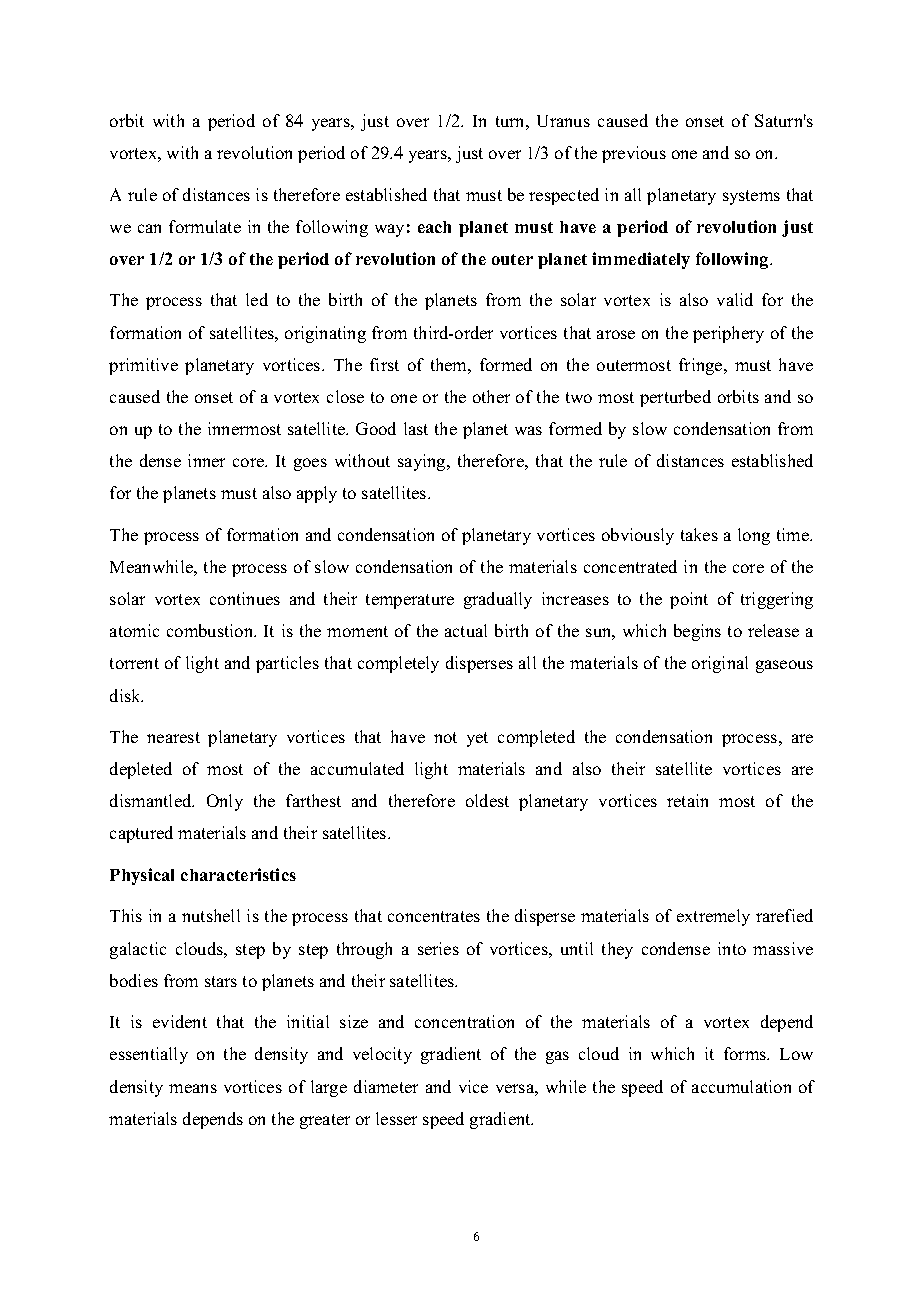 This screenshot has width=924, height=1308. What do you see at coordinates (434, 227) in the screenshot?
I see `each` at bounding box center [434, 227].
